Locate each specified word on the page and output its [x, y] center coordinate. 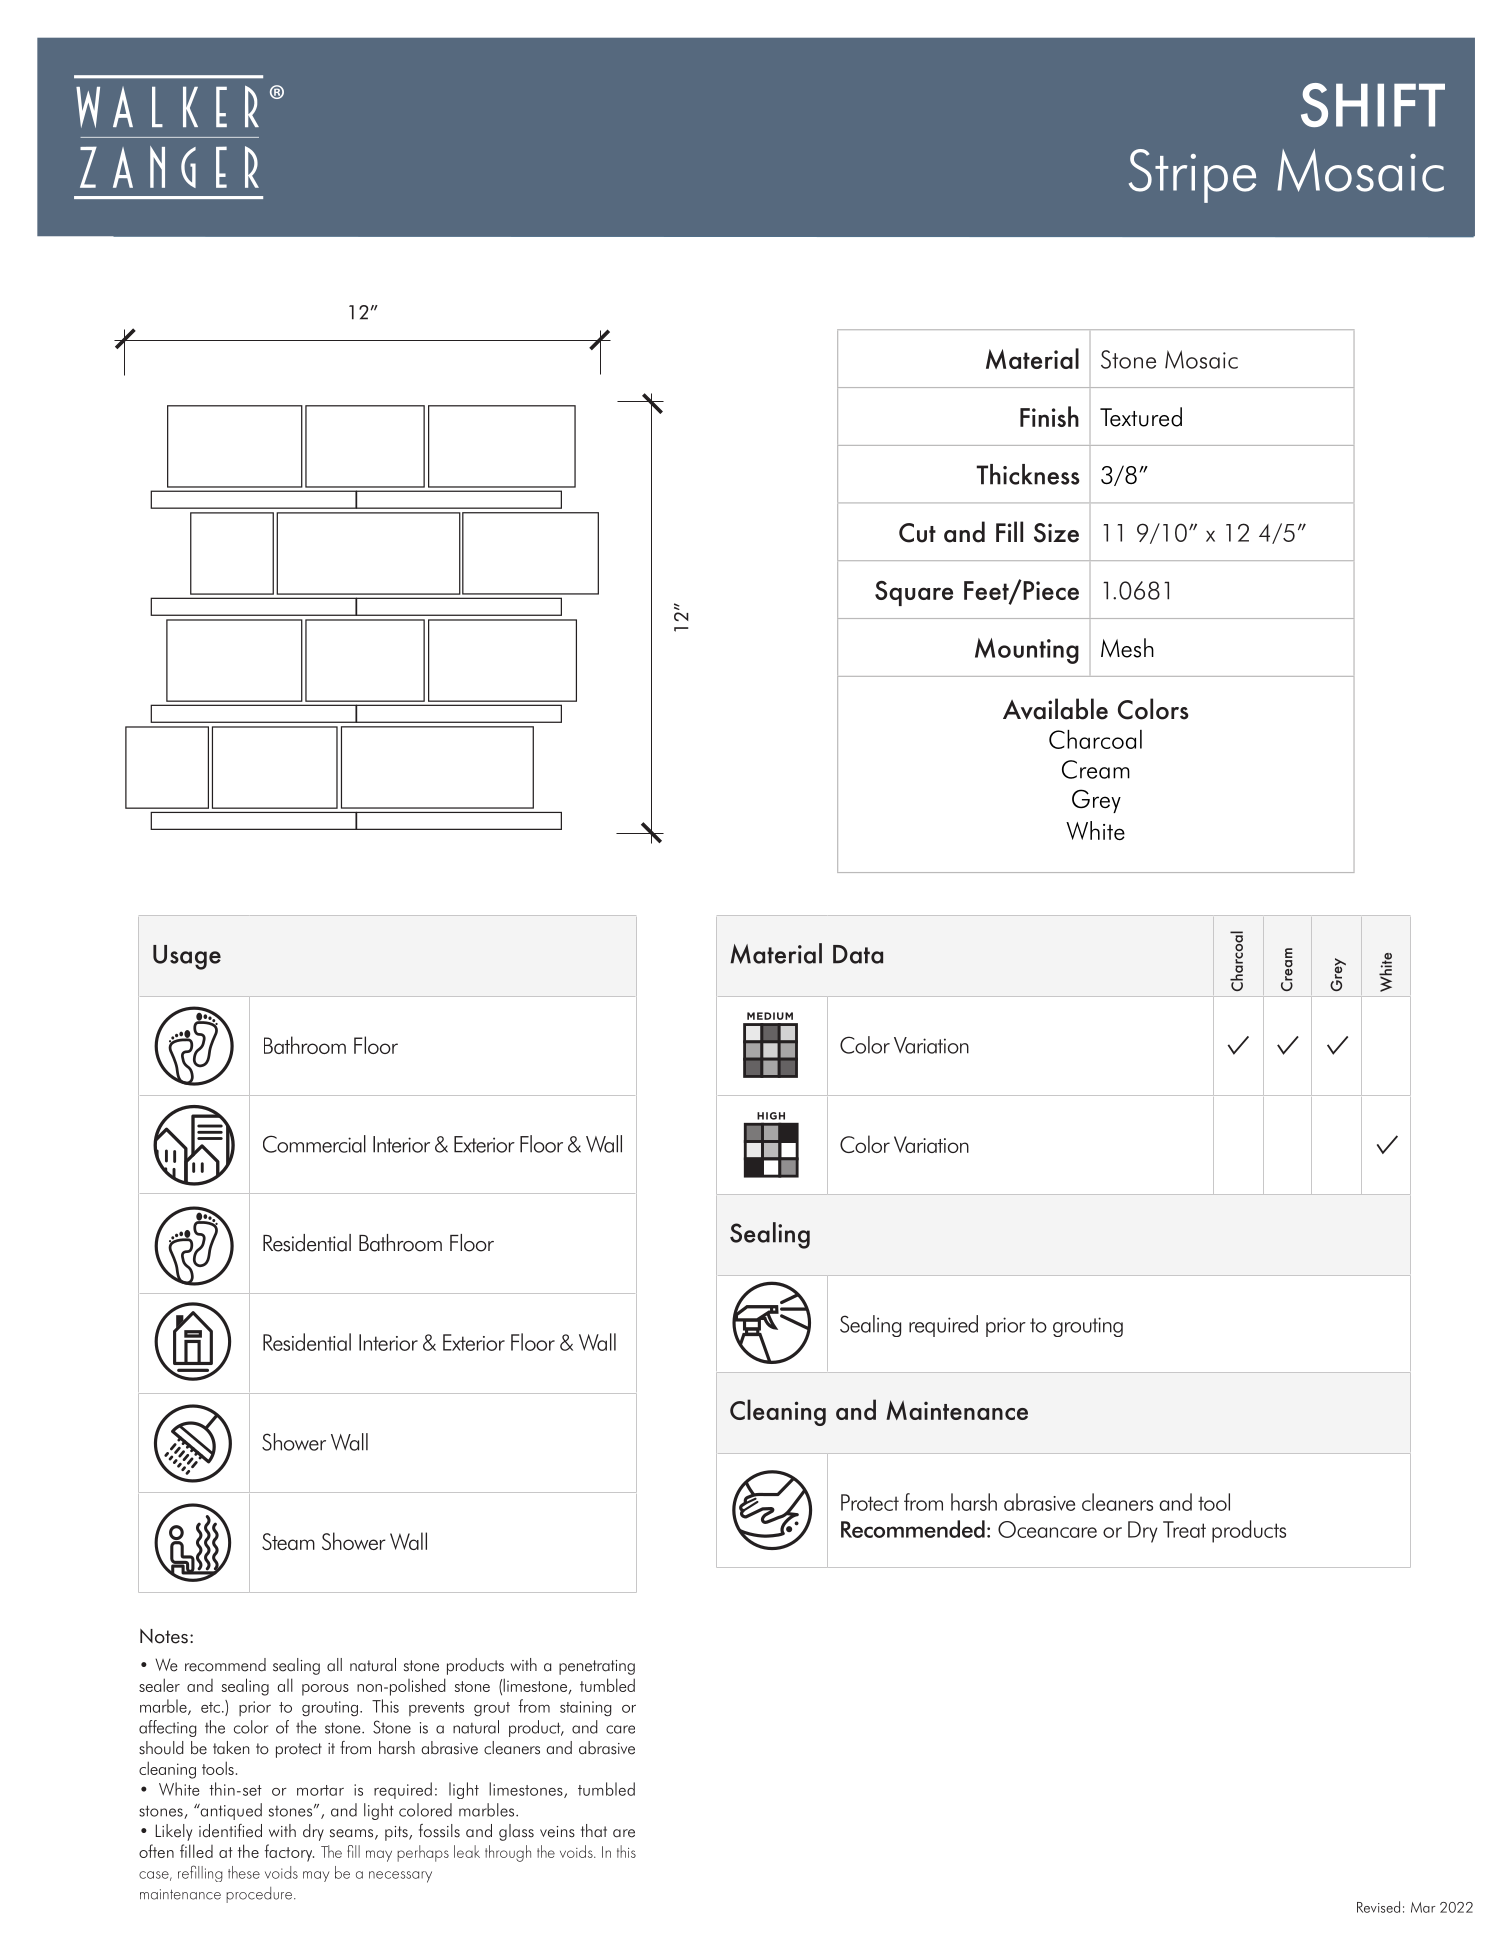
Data [858, 954]
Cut [917, 533]
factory [289, 1853]
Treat [1184, 1529]
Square [914, 593]
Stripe [1192, 176]
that [594, 1831]
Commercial [314, 1144]
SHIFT [1373, 105]
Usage [187, 957]
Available [1055, 709]
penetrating [597, 1667]
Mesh [1127, 648]
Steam [288, 1541]
